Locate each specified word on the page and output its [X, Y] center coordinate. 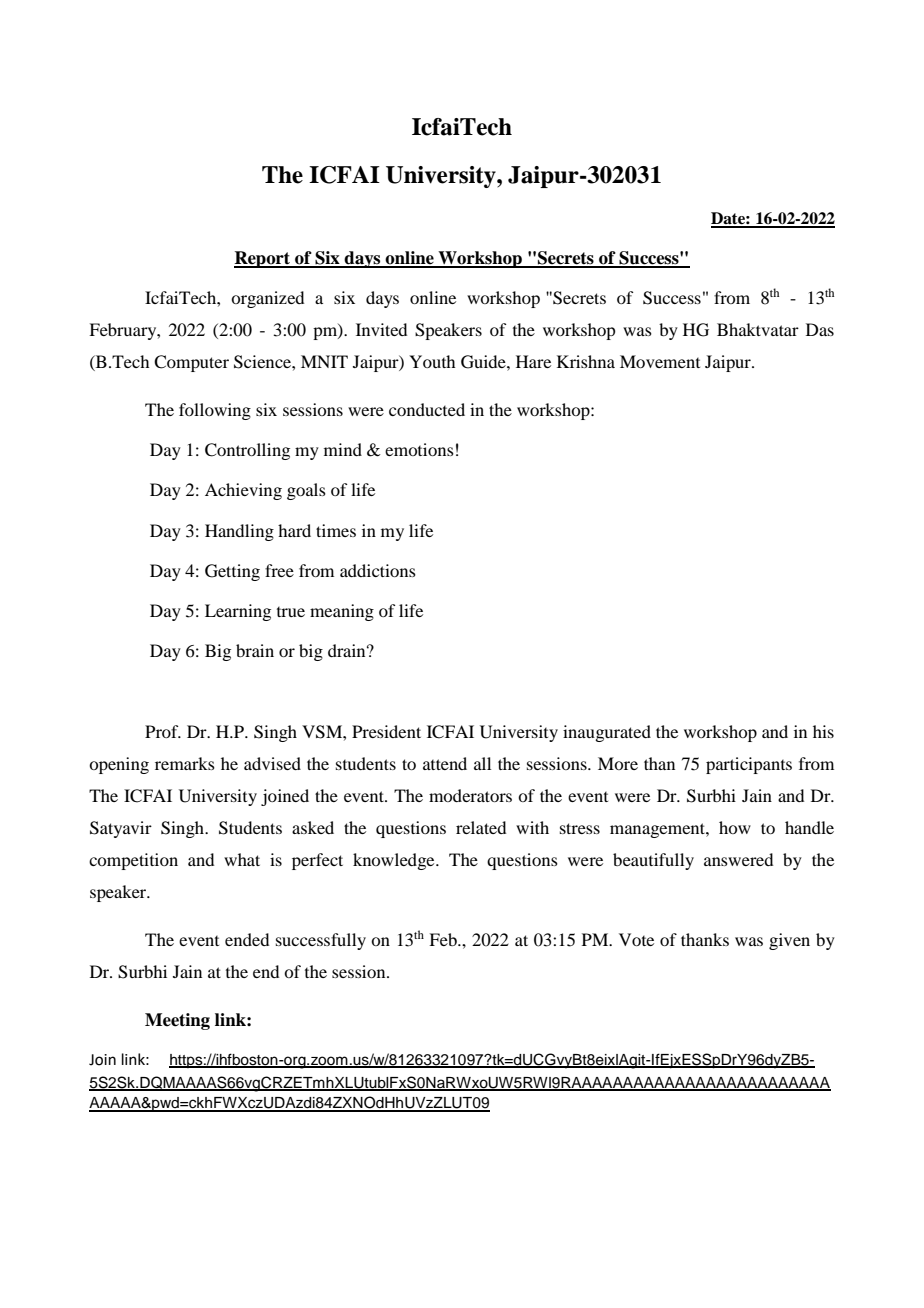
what [242, 859]
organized [267, 299]
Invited [381, 329]
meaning [342, 612]
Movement [660, 361]
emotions [419, 449]
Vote [636, 939]
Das [820, 329]
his [823, 731]
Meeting [177, 1021]
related [481, 827]
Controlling [247, 451]
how [735, 827]
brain [255, 650]
